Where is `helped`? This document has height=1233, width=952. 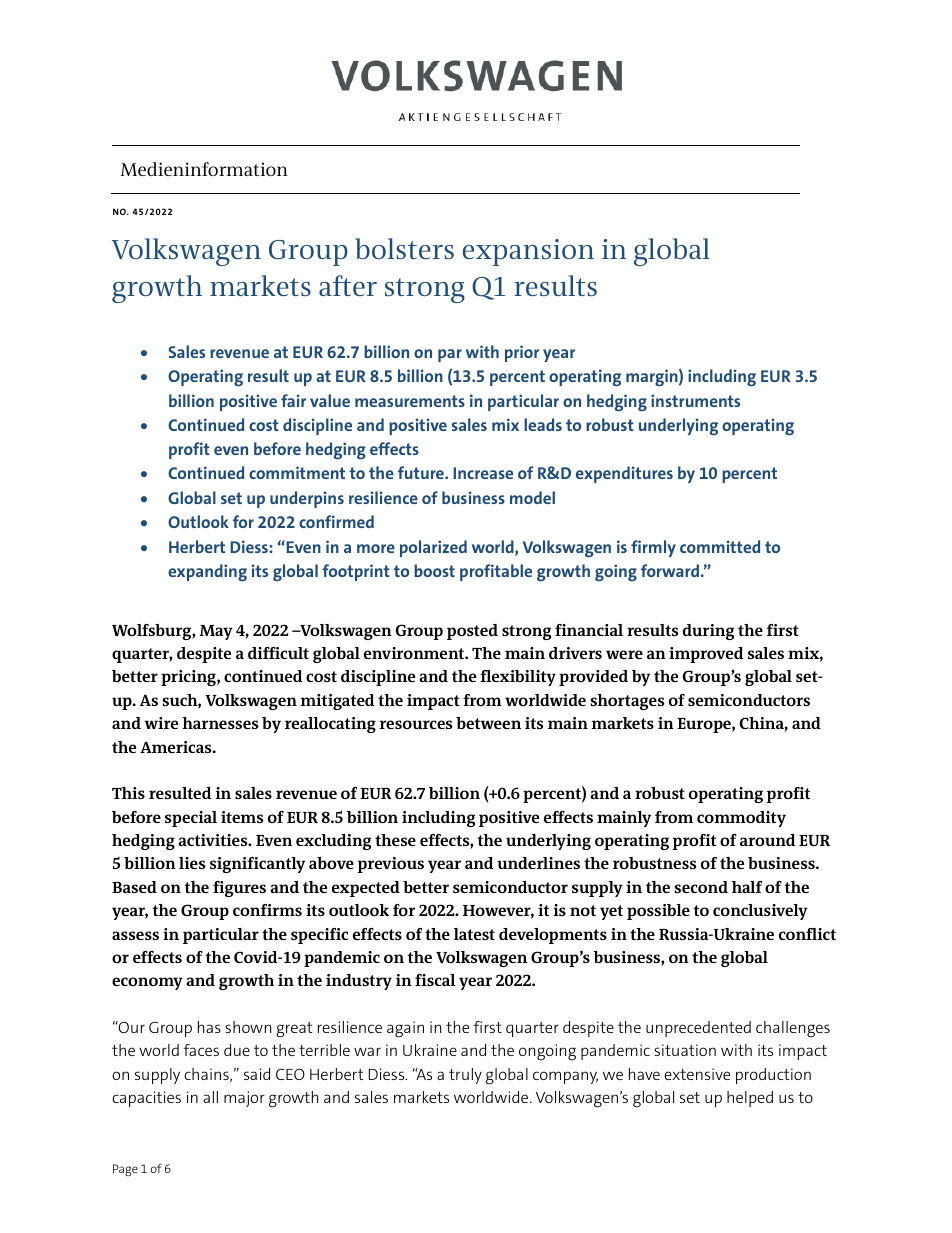
helped is located at coordinates (750, 1099).
